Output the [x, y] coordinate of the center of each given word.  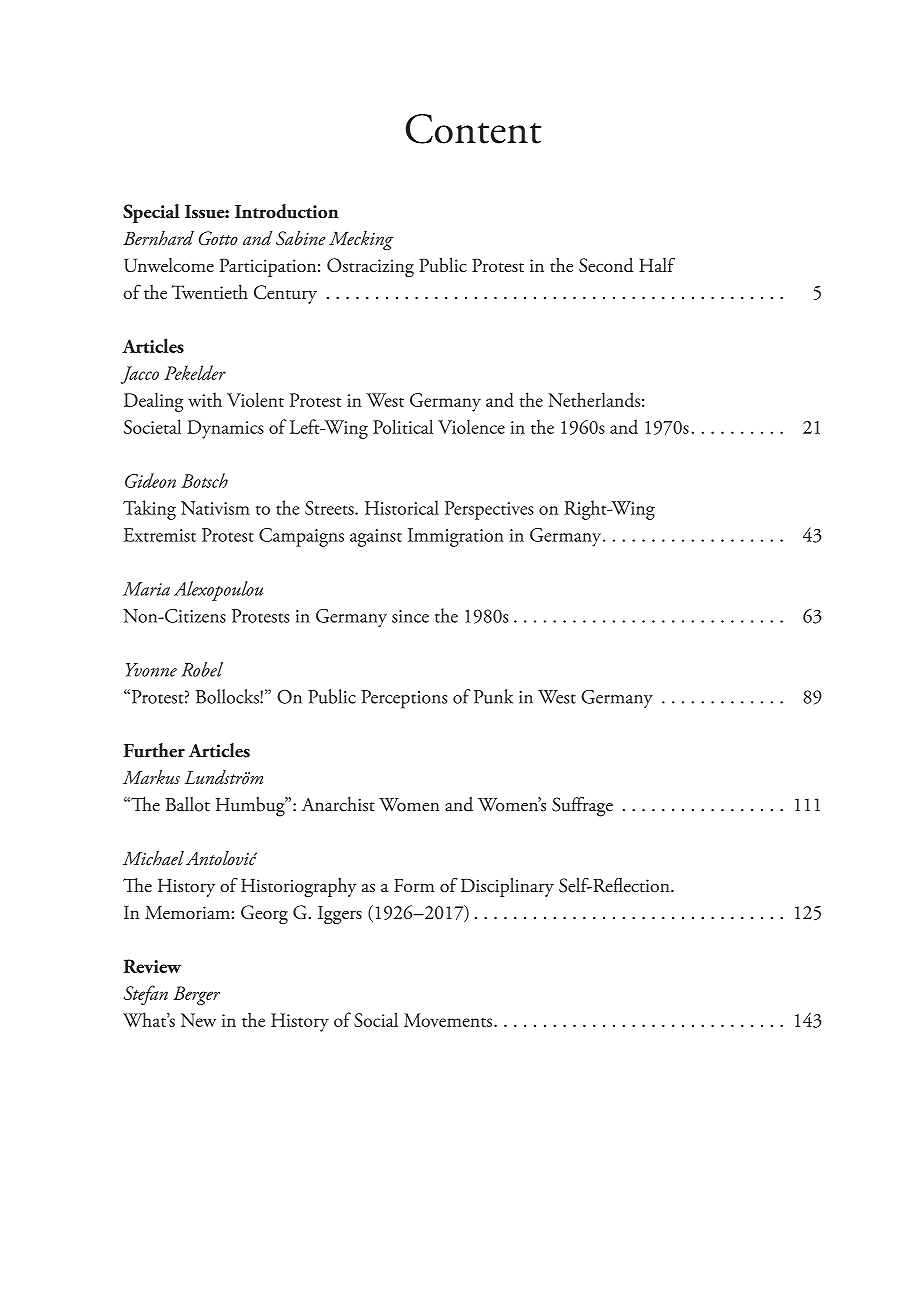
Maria [146, 589]
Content [473, 129]
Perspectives [489, 510]
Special [151, 213]
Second [606, 265]
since [410, 616]
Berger [196, 995]
